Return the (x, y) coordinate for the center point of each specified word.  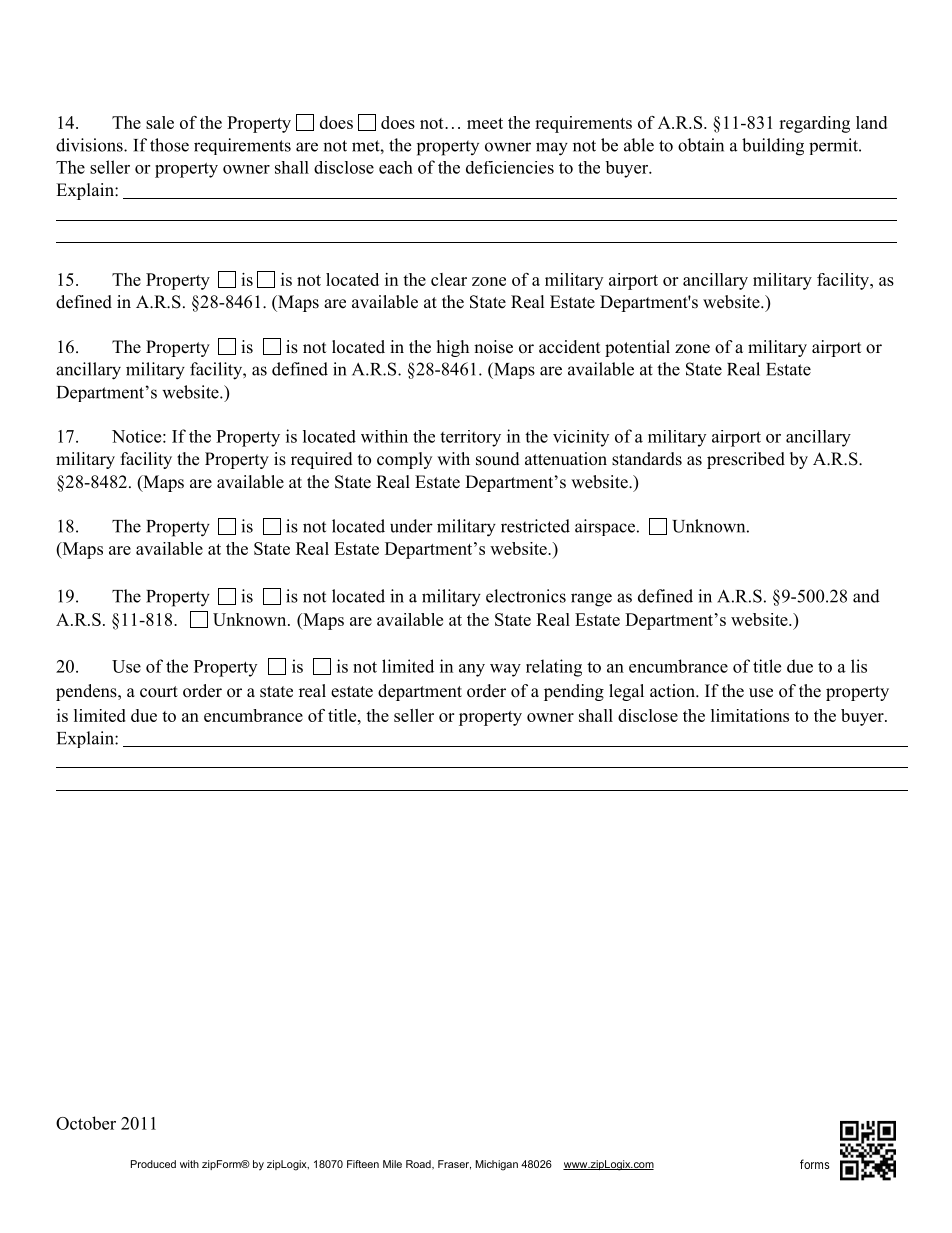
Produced (153, 1164)
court (159, 692)
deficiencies (510, 167)
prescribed (746, 460)
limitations (750, 715)
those (169, 145)
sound (498, 459)
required (322, 460)
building (773, 147)
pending (574, 692)
